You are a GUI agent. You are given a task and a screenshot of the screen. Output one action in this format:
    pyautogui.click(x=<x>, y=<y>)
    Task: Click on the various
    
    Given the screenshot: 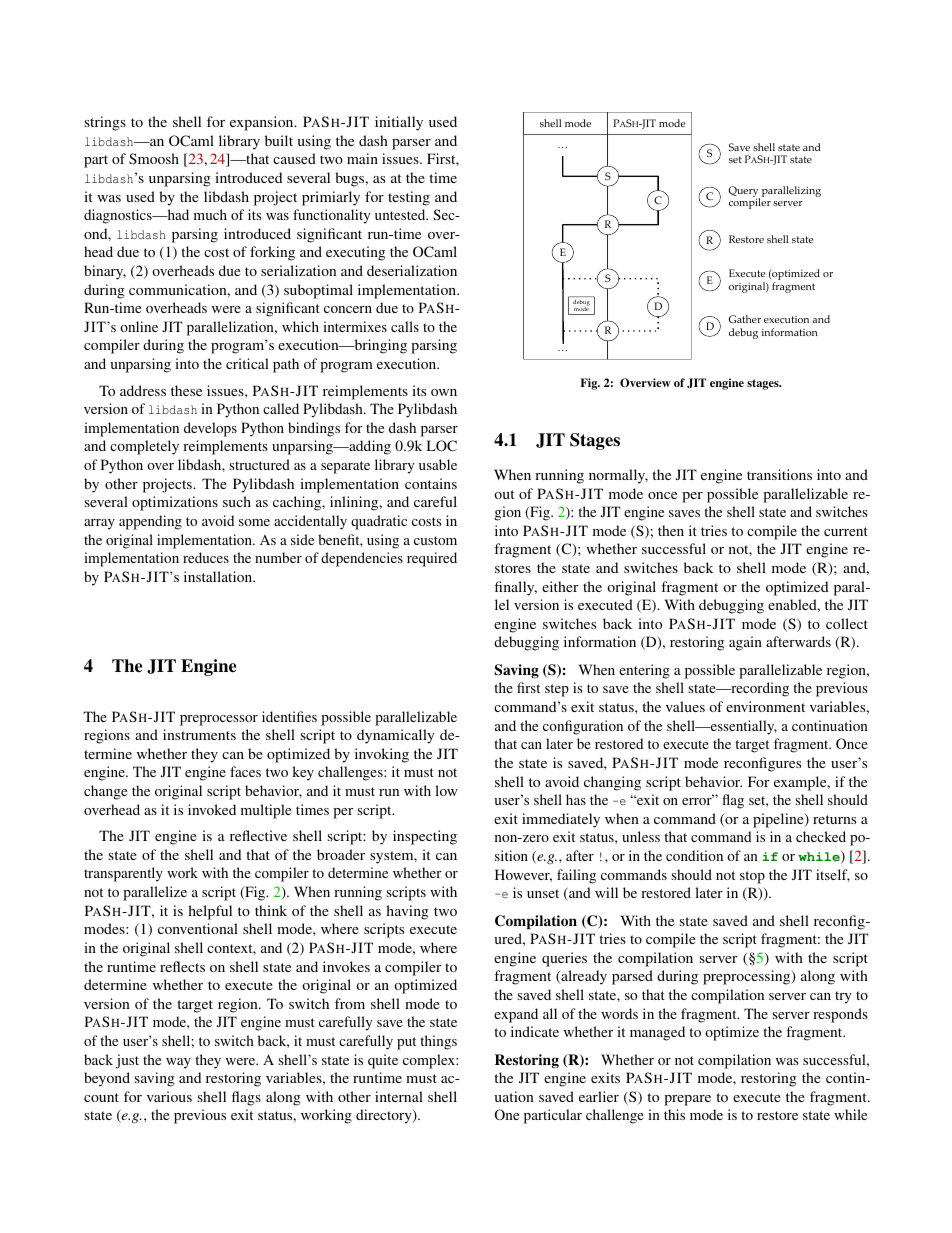 What is the action you would take?
    pyautogui.click(x=169, y=1096)
